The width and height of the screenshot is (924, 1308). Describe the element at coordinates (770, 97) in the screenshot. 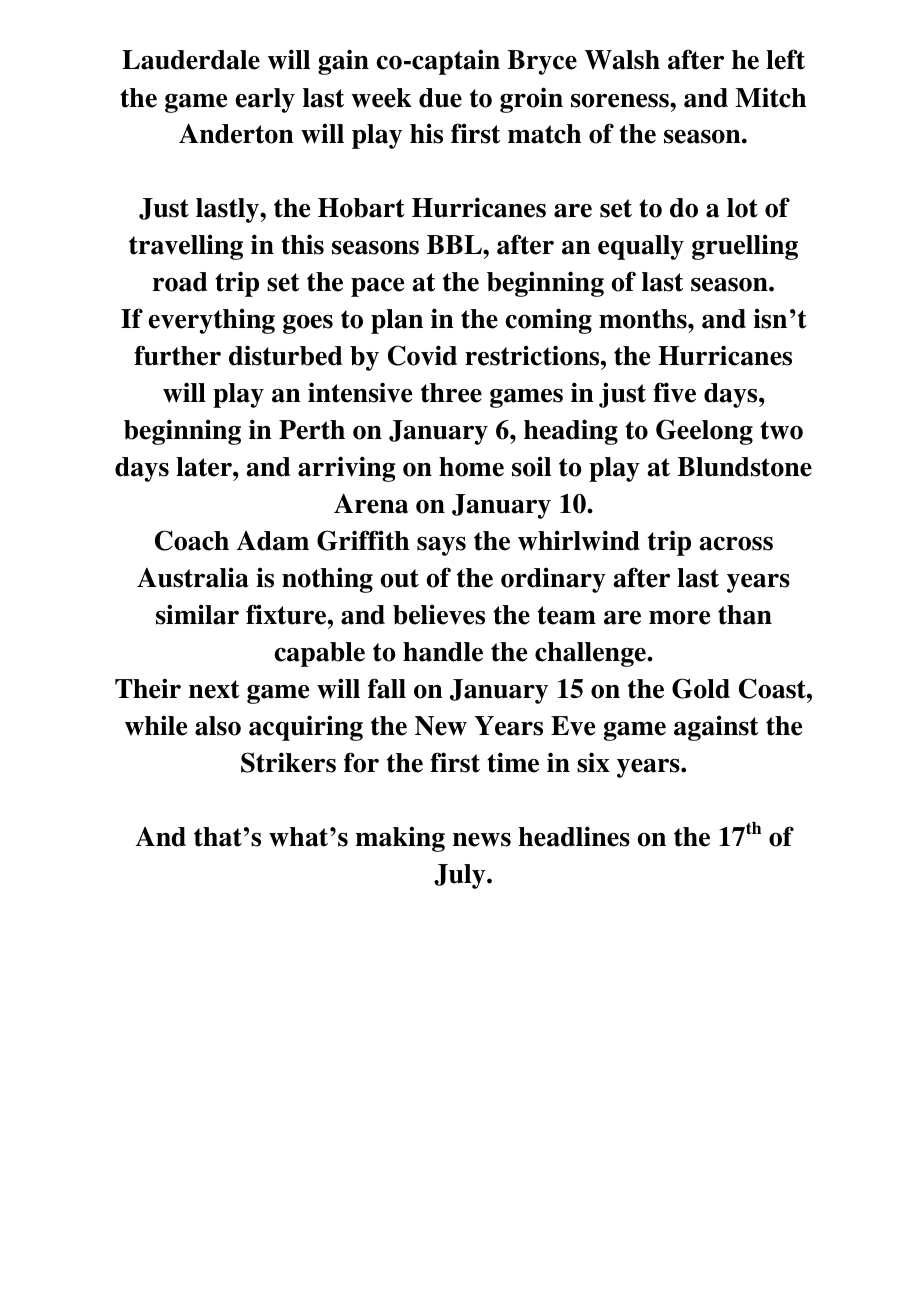

I see `Mitch` at that location.
